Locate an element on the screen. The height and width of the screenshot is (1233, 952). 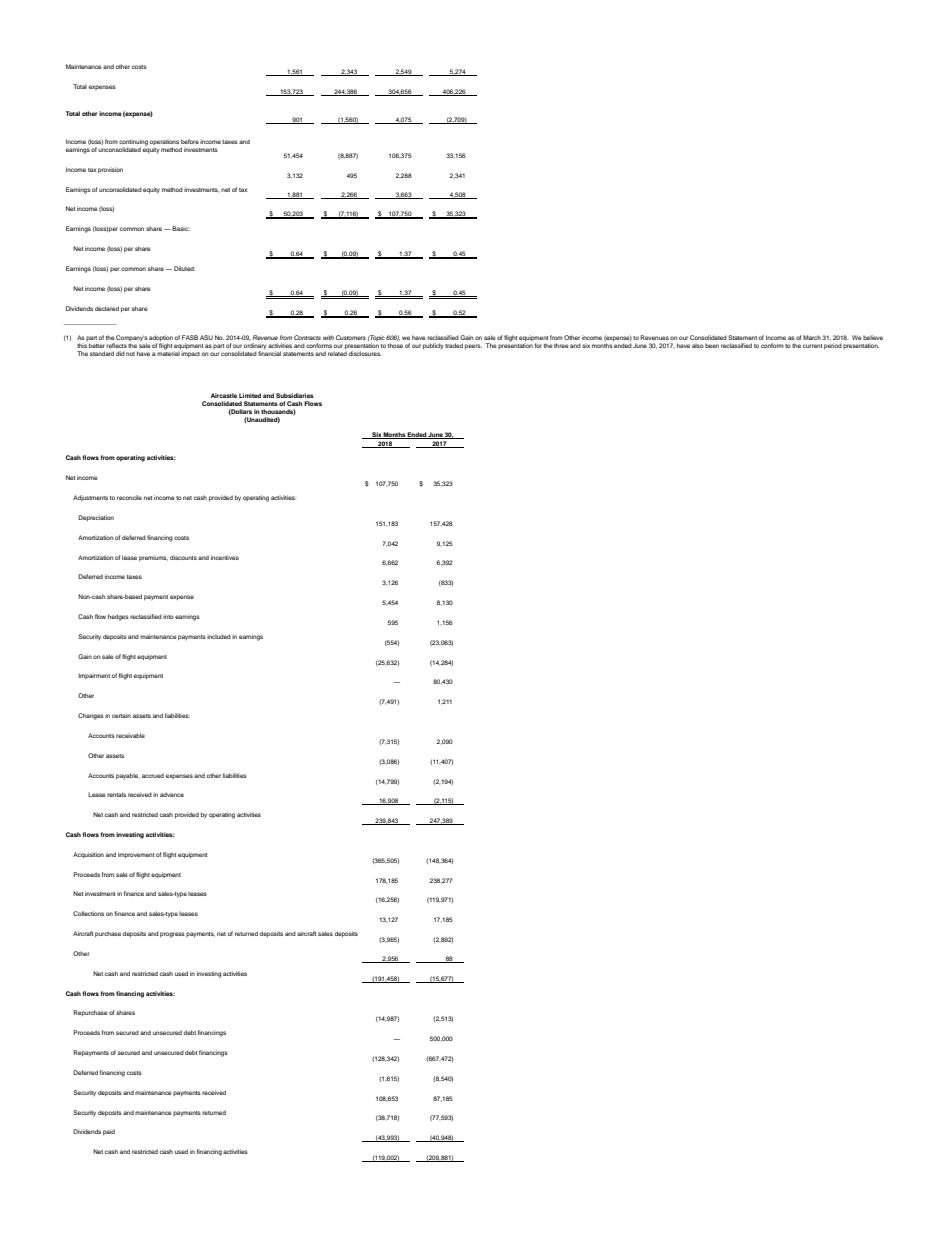
Collections is located at coordinates (88, 913).
